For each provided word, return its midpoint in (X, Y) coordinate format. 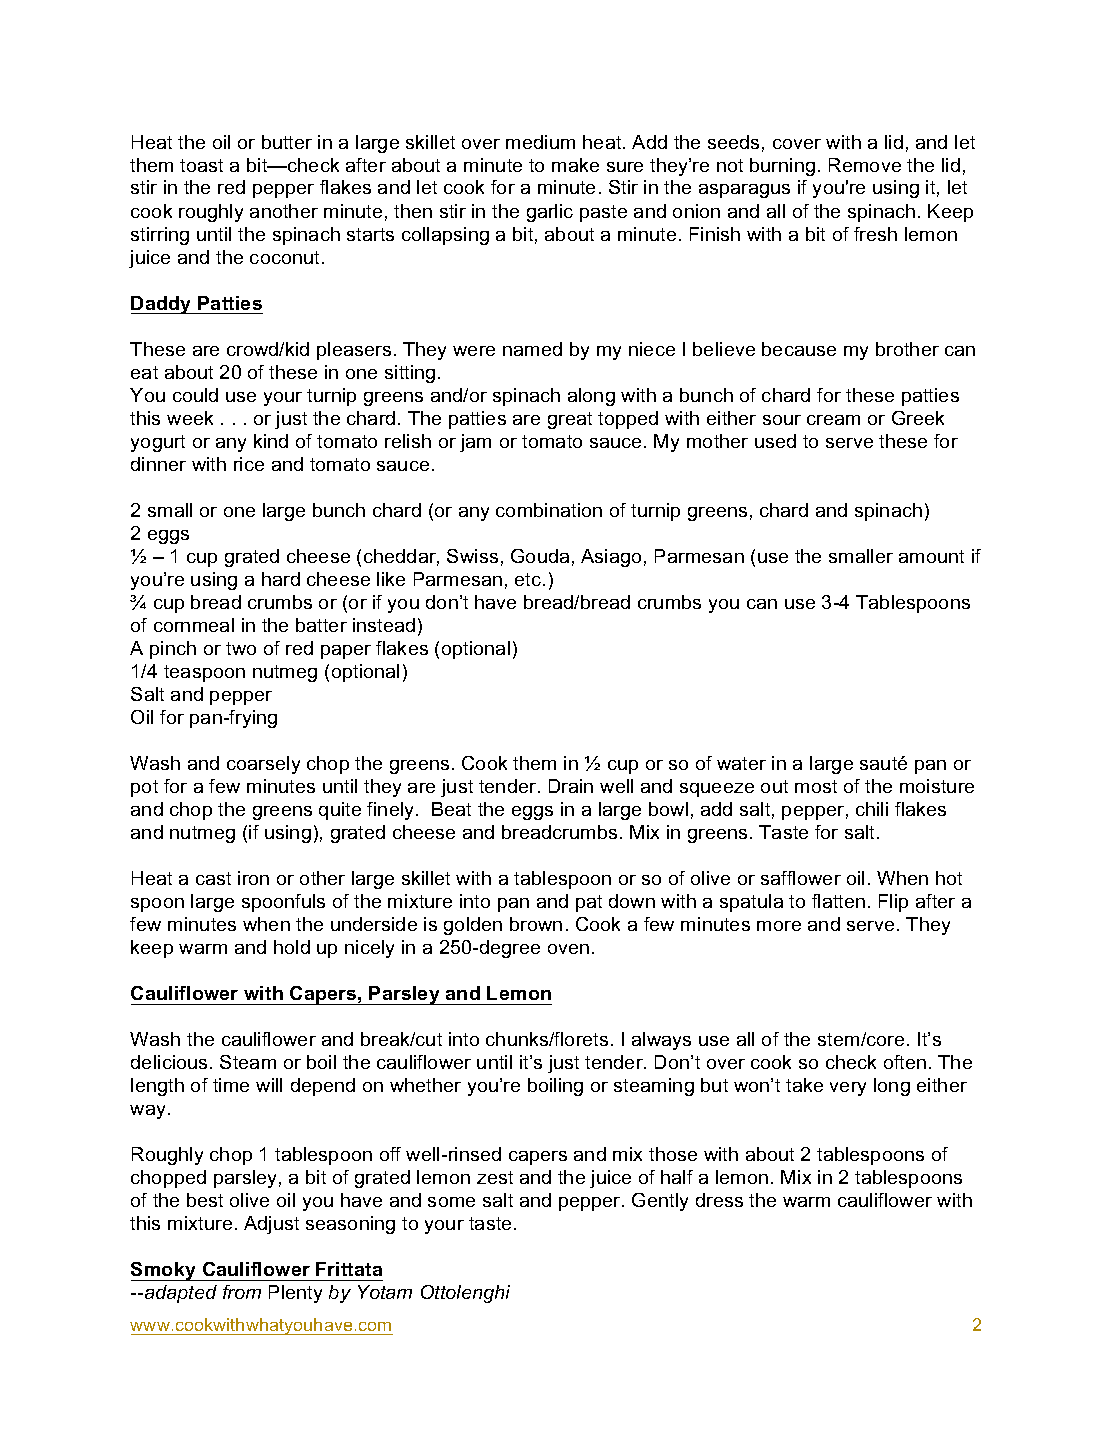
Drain (571, 786)
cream (833, 420)
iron (253, 878)
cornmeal (194, 625)
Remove (865, 165)
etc (529, 579)
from (242, 1292)
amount (931, 556)
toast (201, 165)
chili (872, 809)
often (905, 1062)
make (575, 165)
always (661, 1041)
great (570, 420)
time (231, 1085)
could (195, 395)
